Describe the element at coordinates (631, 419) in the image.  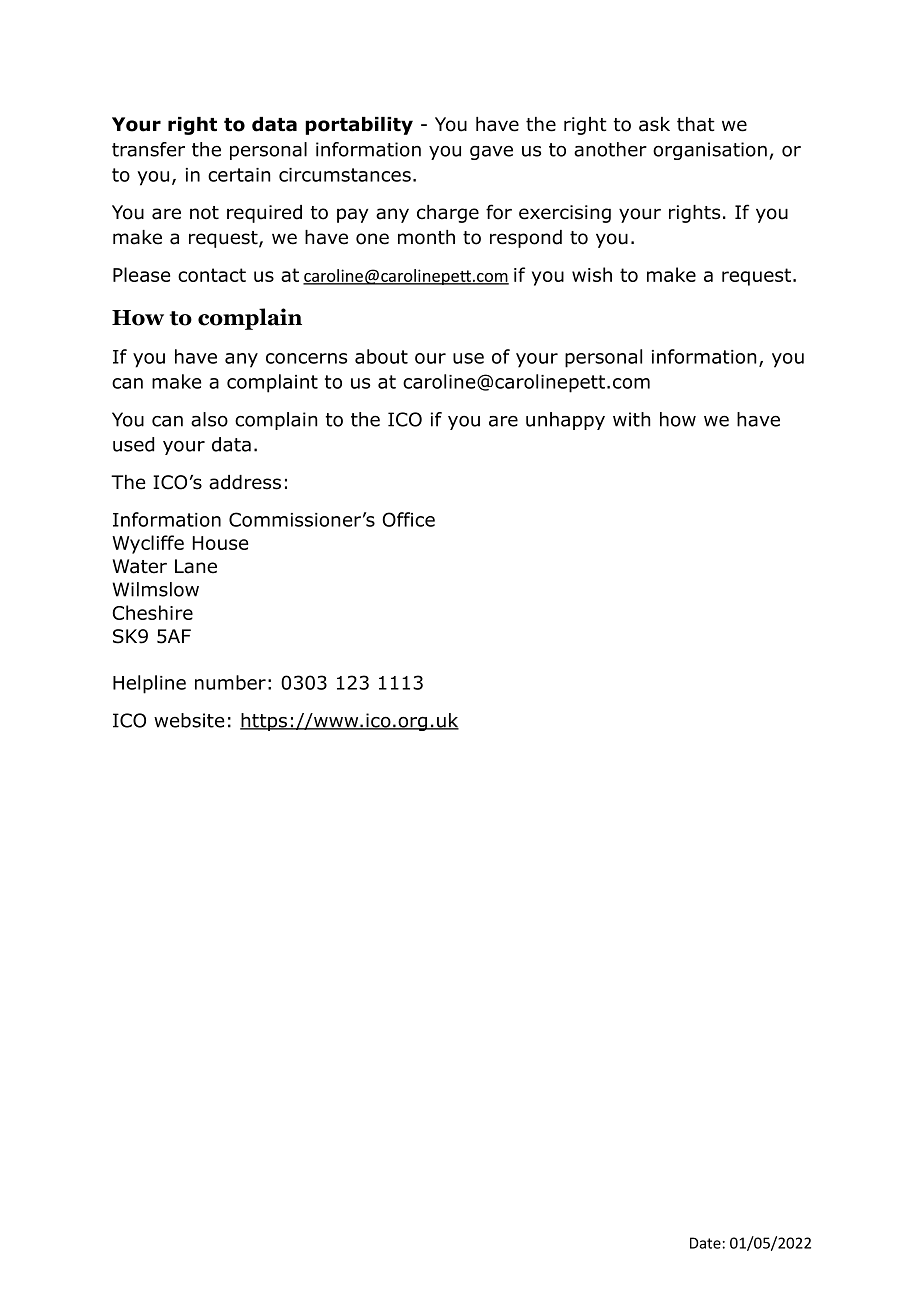
I see `with` at that location.
